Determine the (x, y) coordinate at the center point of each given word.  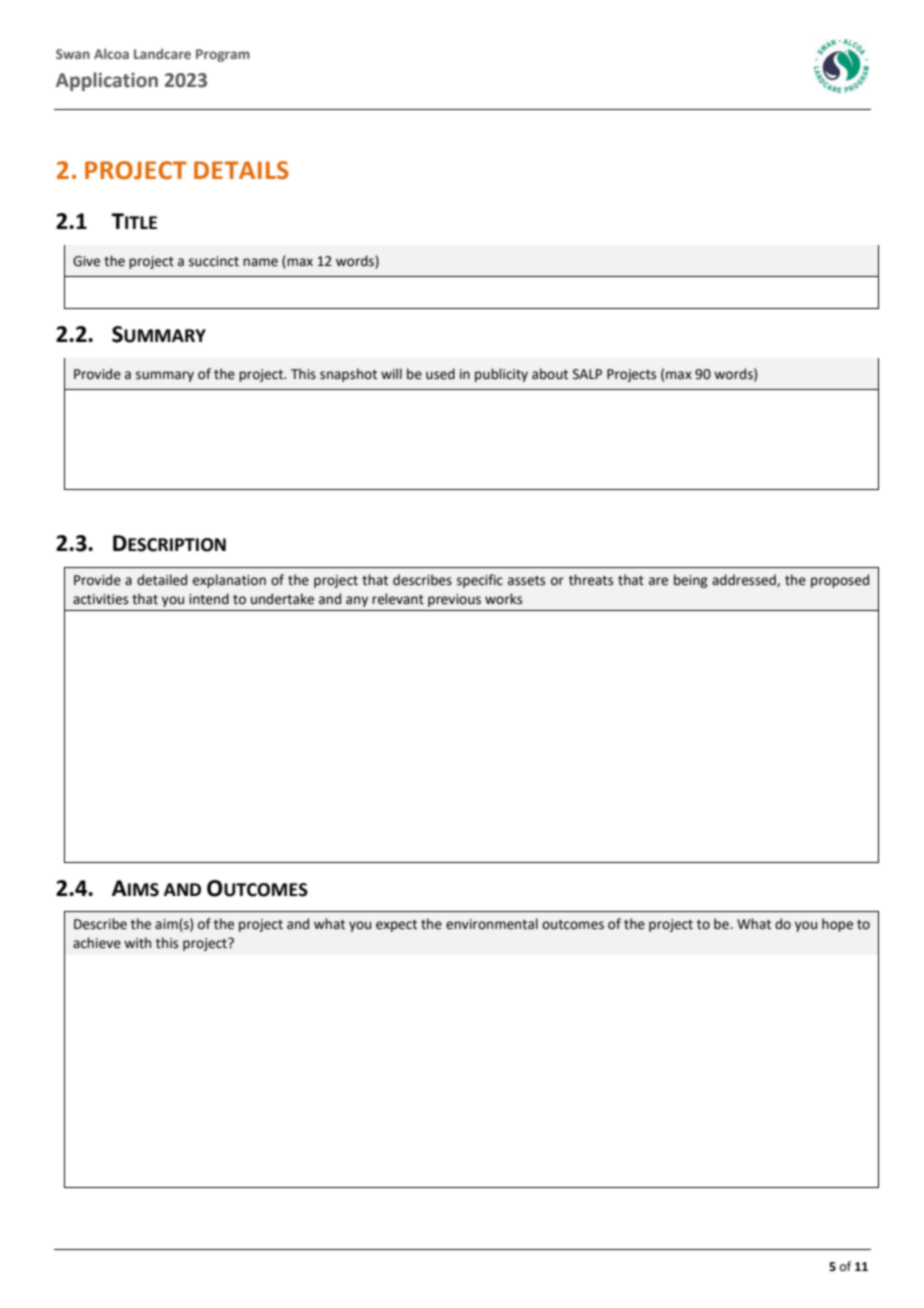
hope (837, 925)
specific (480, 581)
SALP (587, 374)
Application (107, 81)
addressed (745, 580)
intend (209, 599)
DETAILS (241, 170)
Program (223, 55)
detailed (162, 580)
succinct (214, 261)
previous (454, 600)
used (440, 374)
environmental (492, 924)
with (137, 943)
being (690, 581)
